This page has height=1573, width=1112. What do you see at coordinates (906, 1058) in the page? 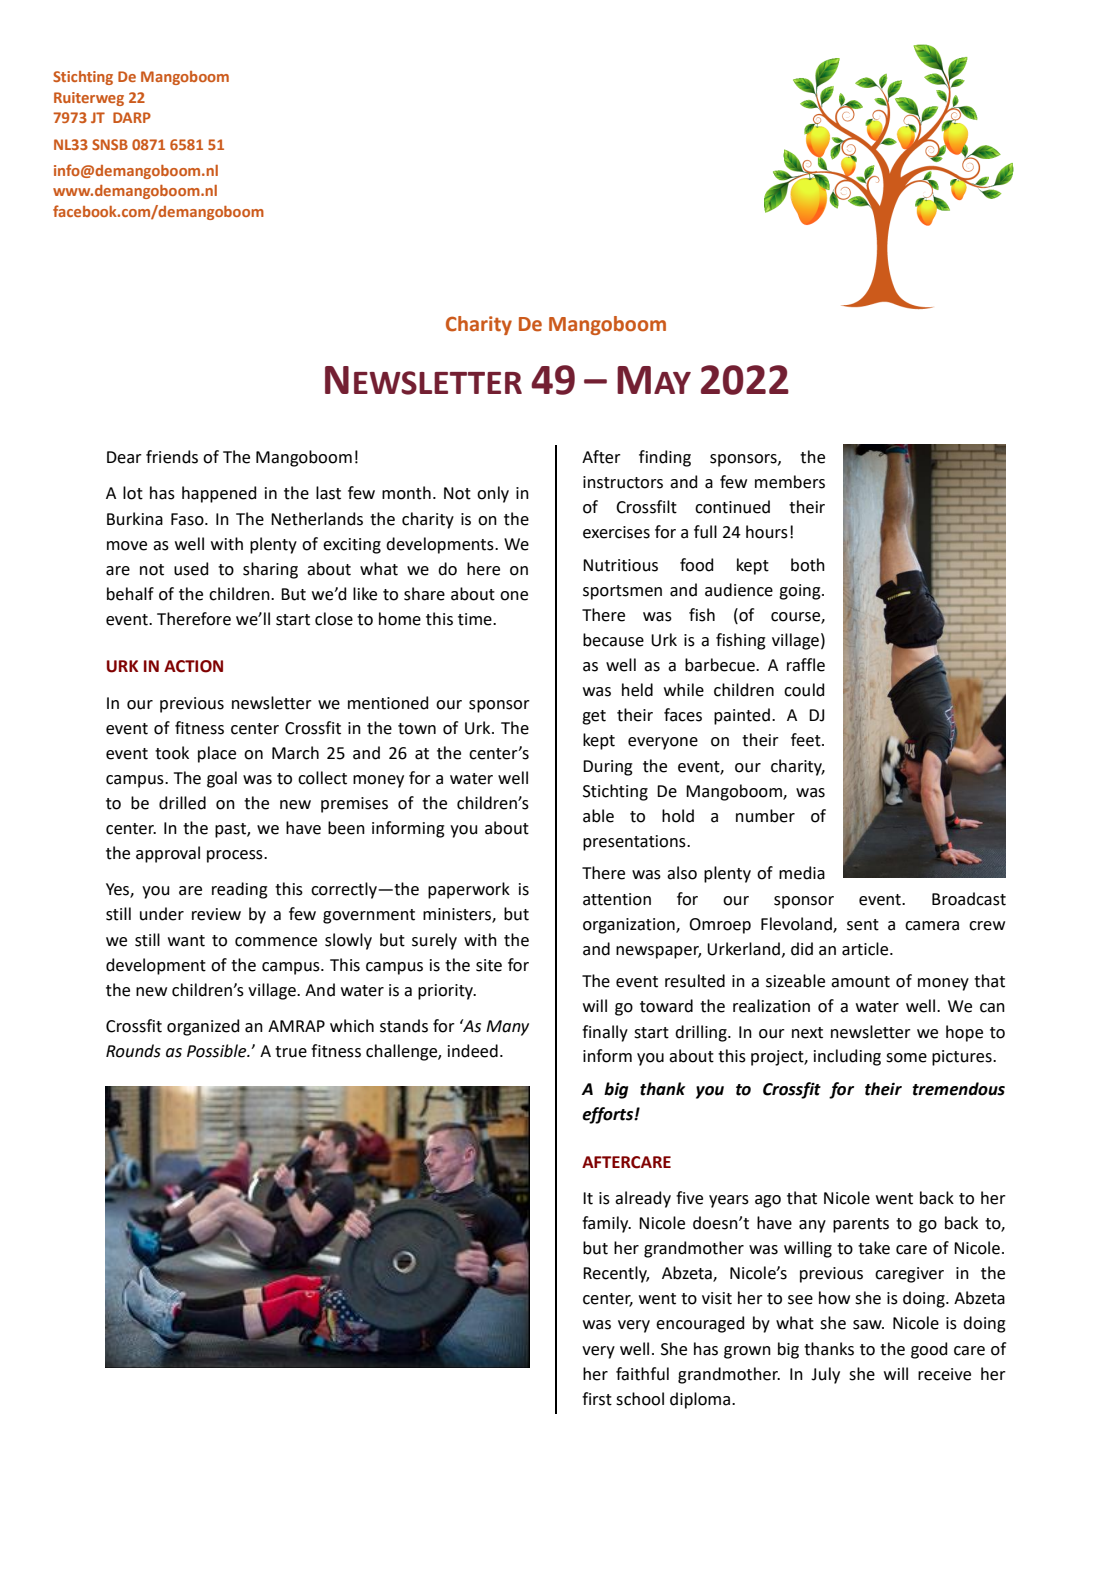
I see `some` at bounding box center [906, 1058].
